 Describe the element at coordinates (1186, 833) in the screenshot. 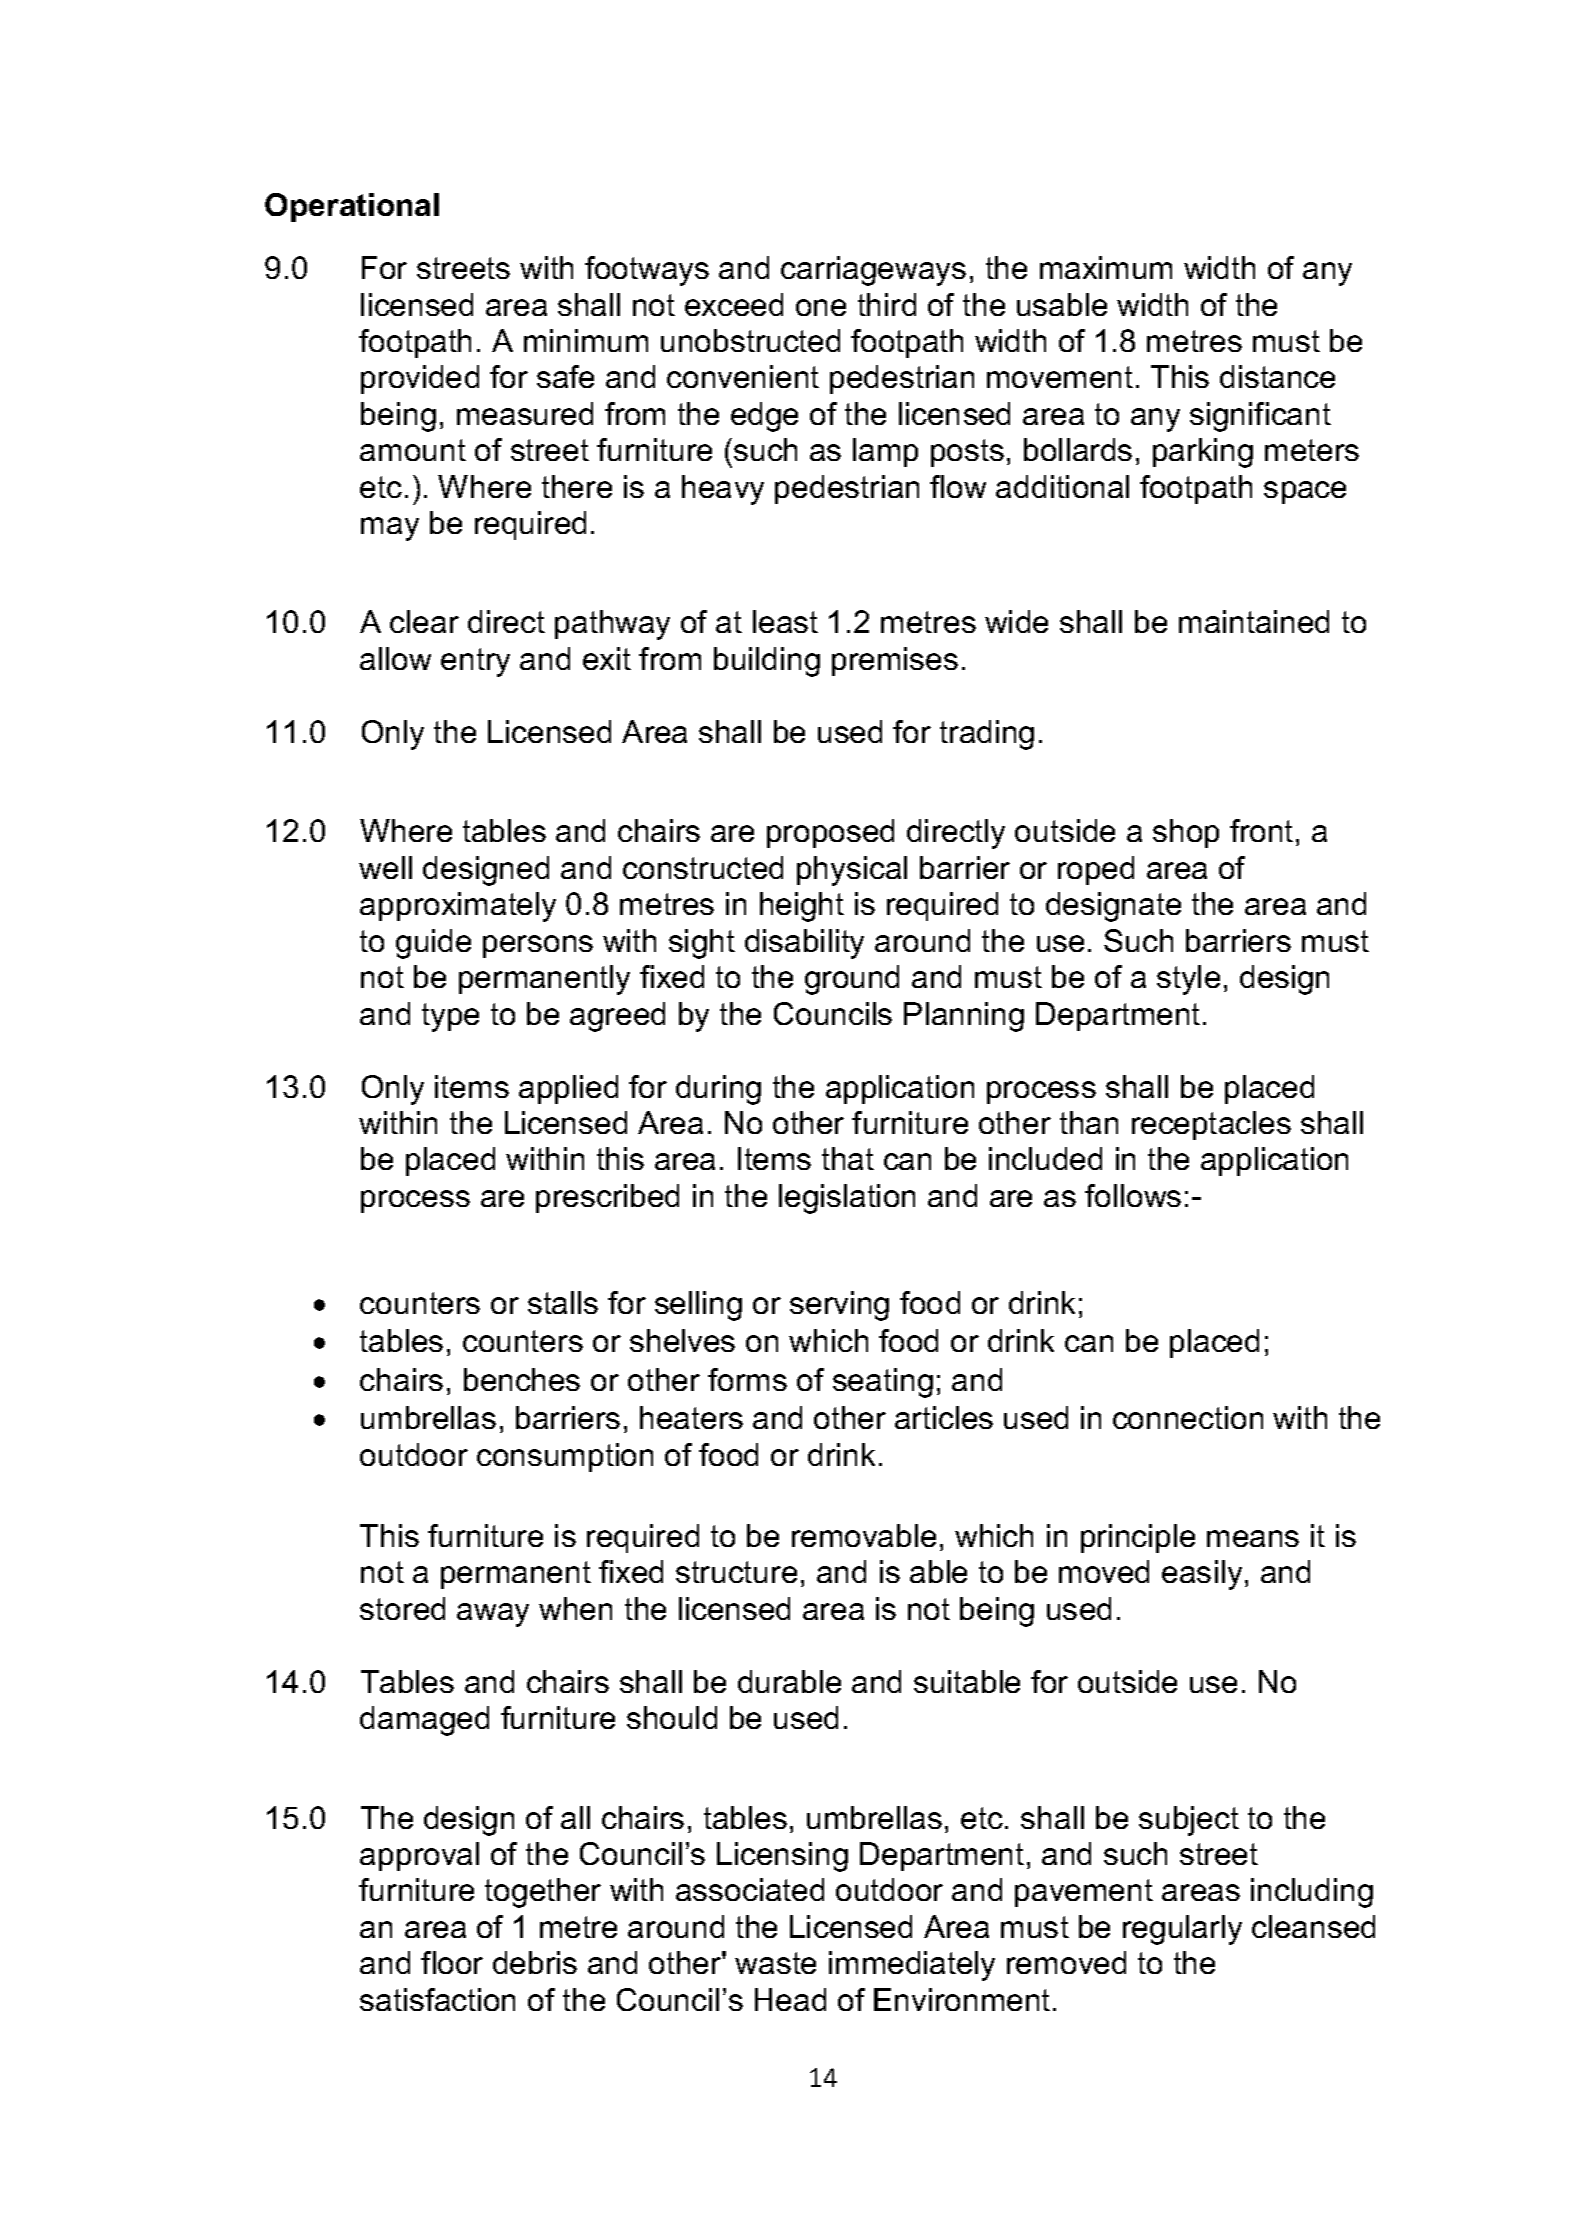

I see `shop` at that location.
